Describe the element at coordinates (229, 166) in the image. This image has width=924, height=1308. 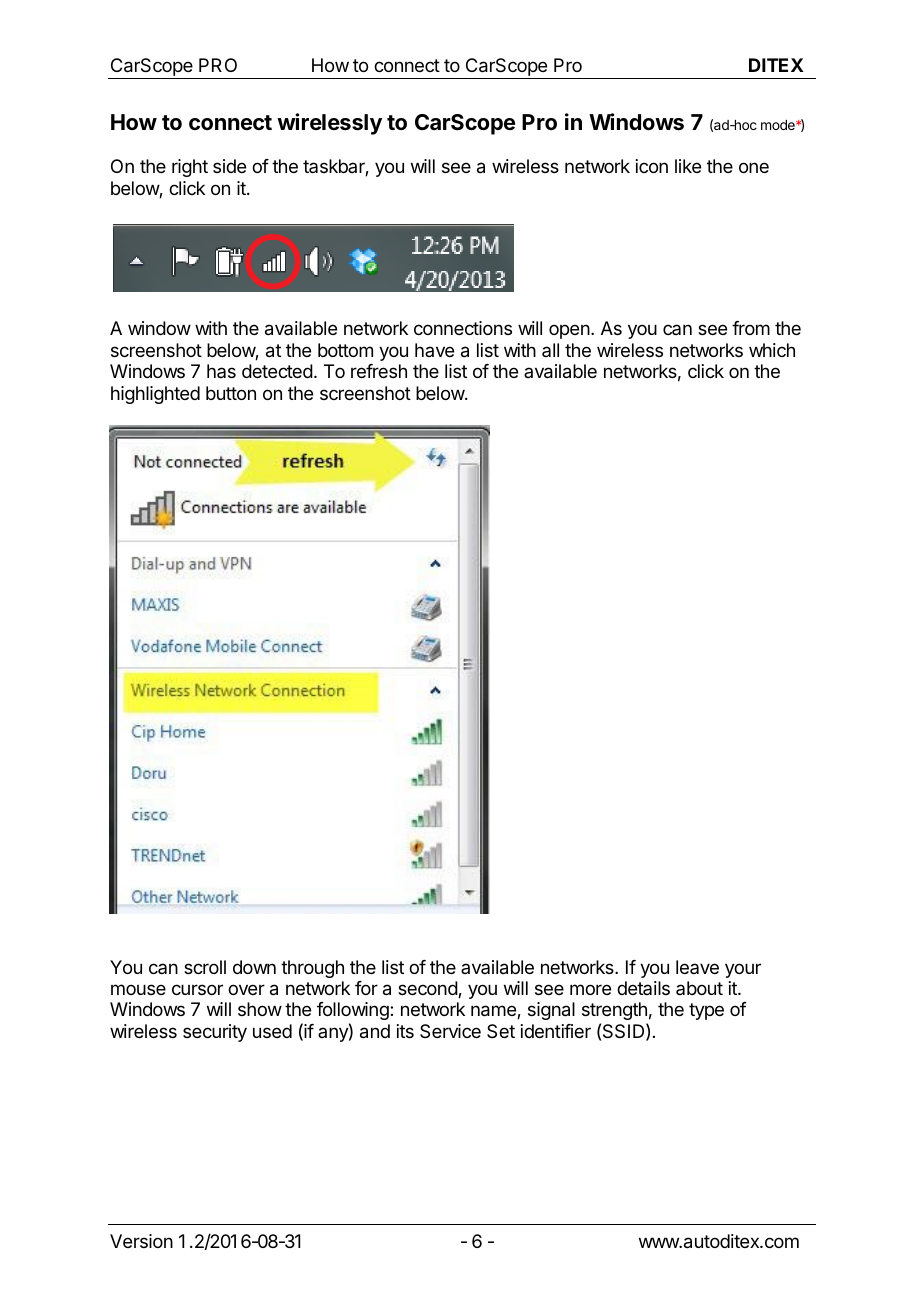
I see `side` at that location.
